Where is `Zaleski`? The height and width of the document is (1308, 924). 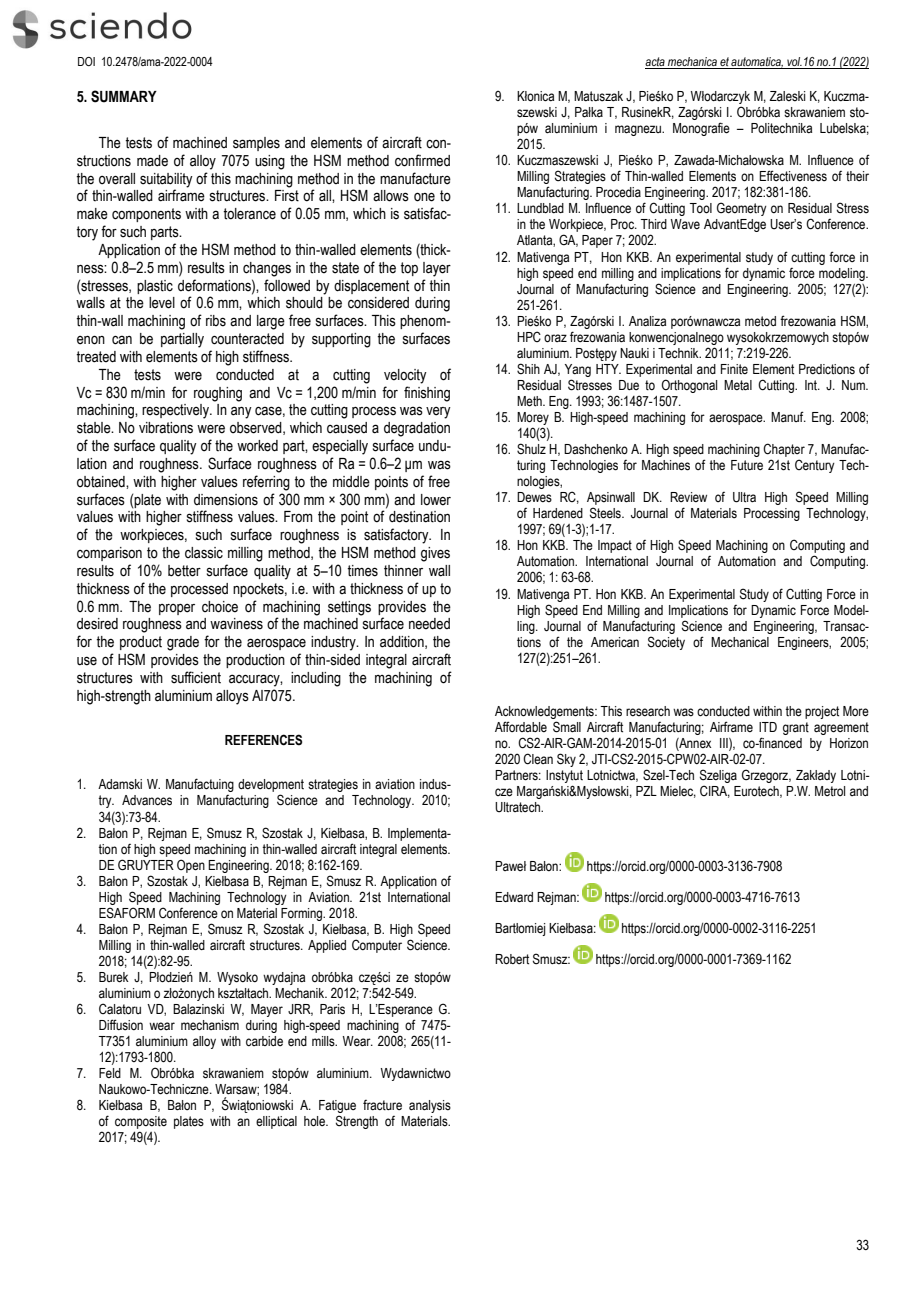 Zaleski is located at coordinates (787, 96).
